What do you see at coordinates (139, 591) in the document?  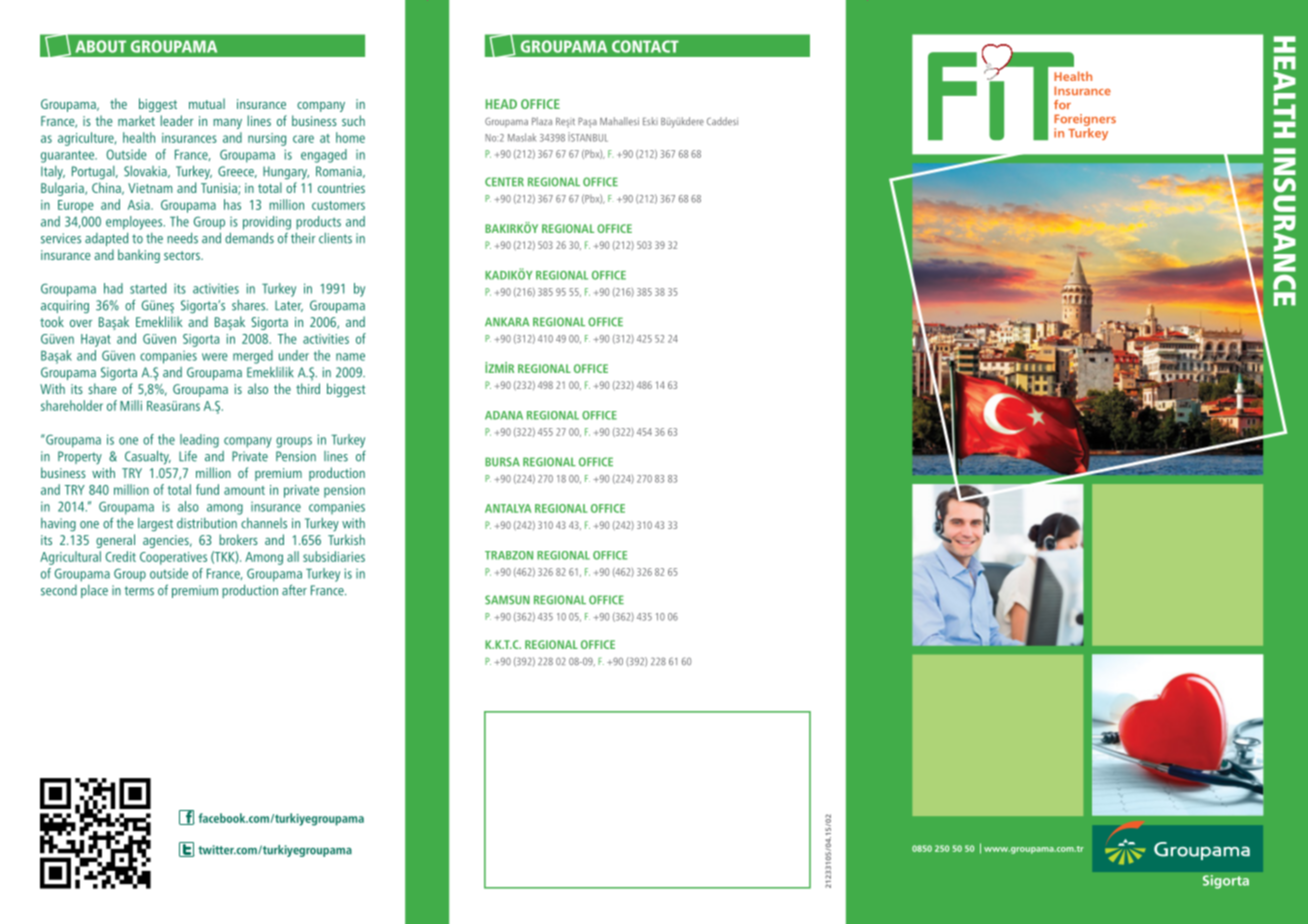 I see `terms` at bounding box center [139, 591].
